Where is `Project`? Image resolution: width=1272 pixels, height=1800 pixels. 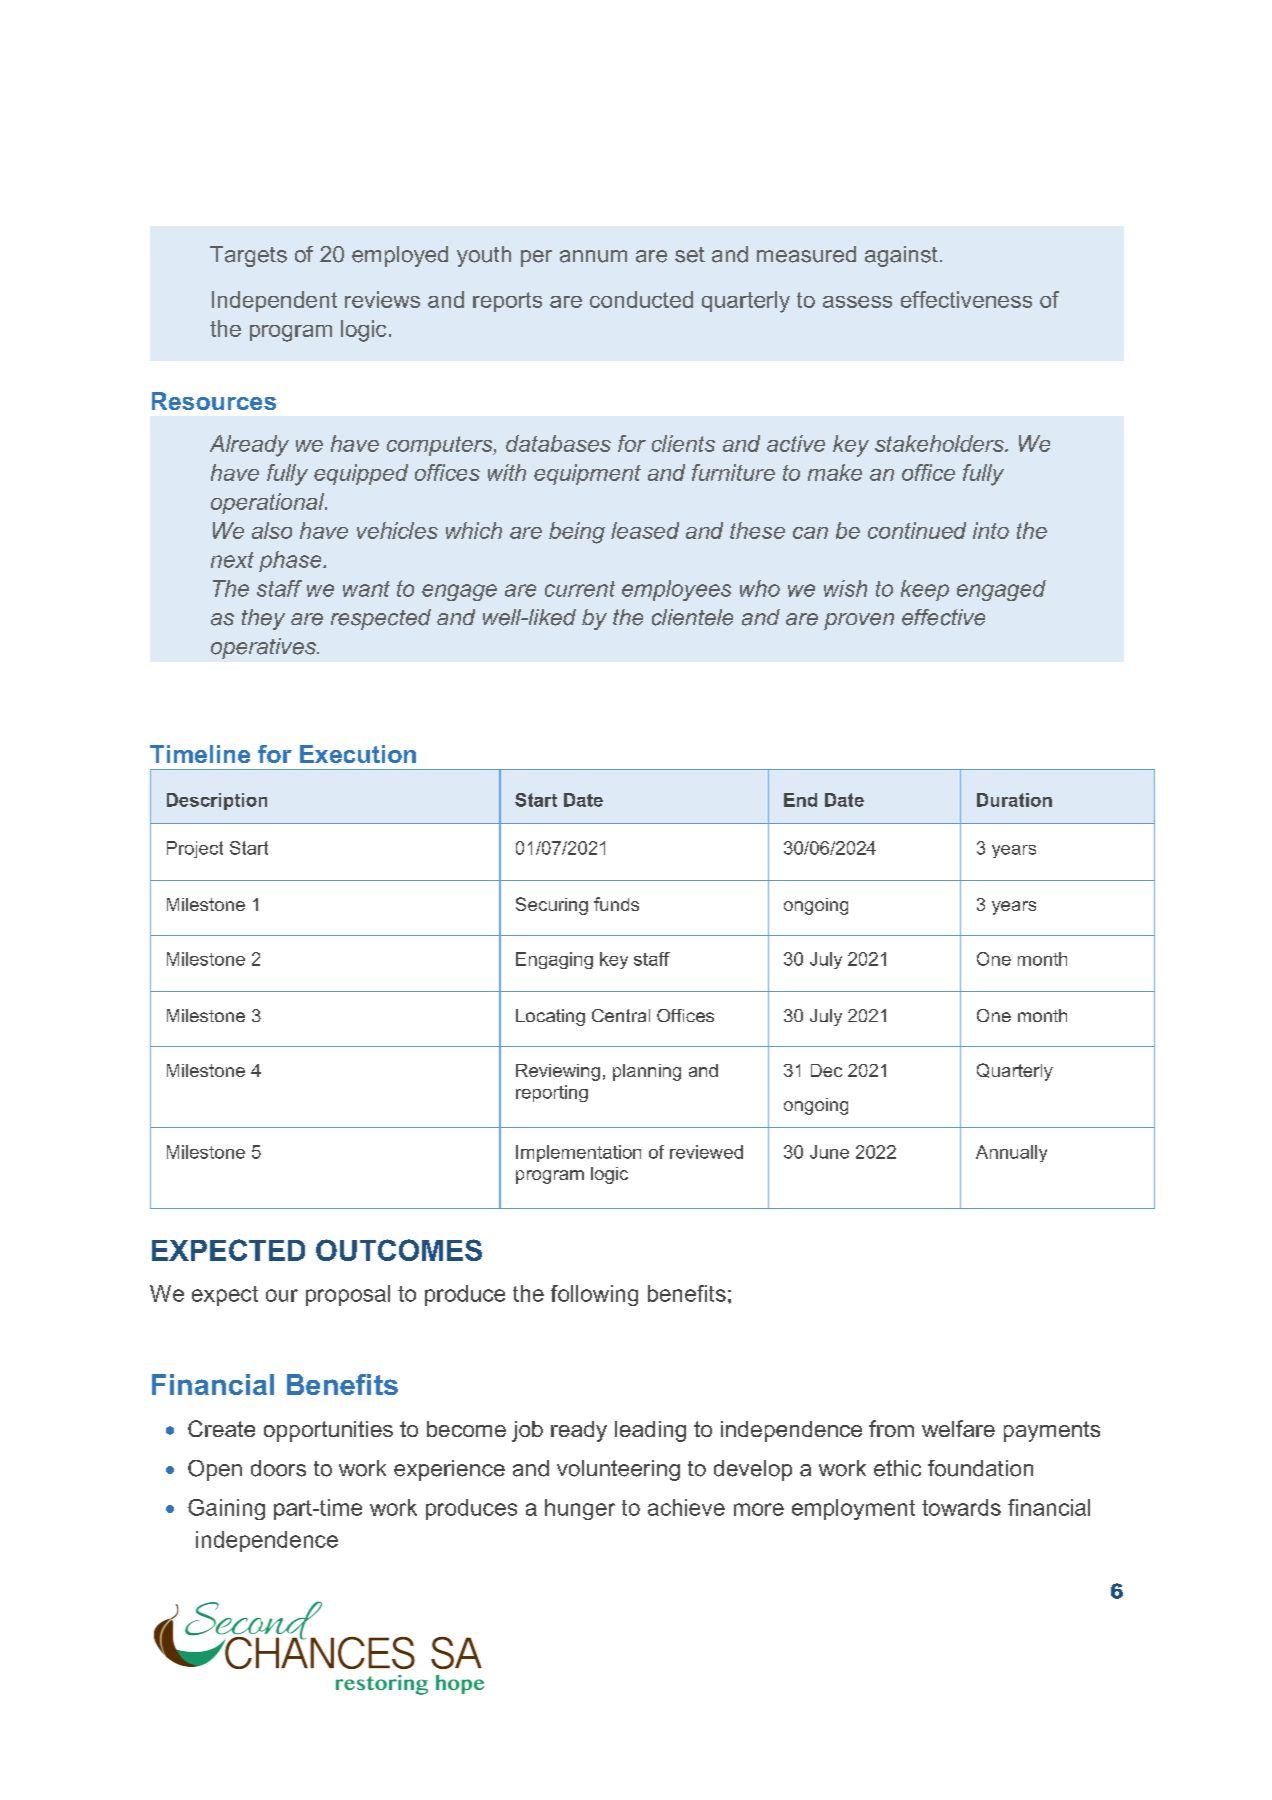
Project is located at coordinates (195, 849).
